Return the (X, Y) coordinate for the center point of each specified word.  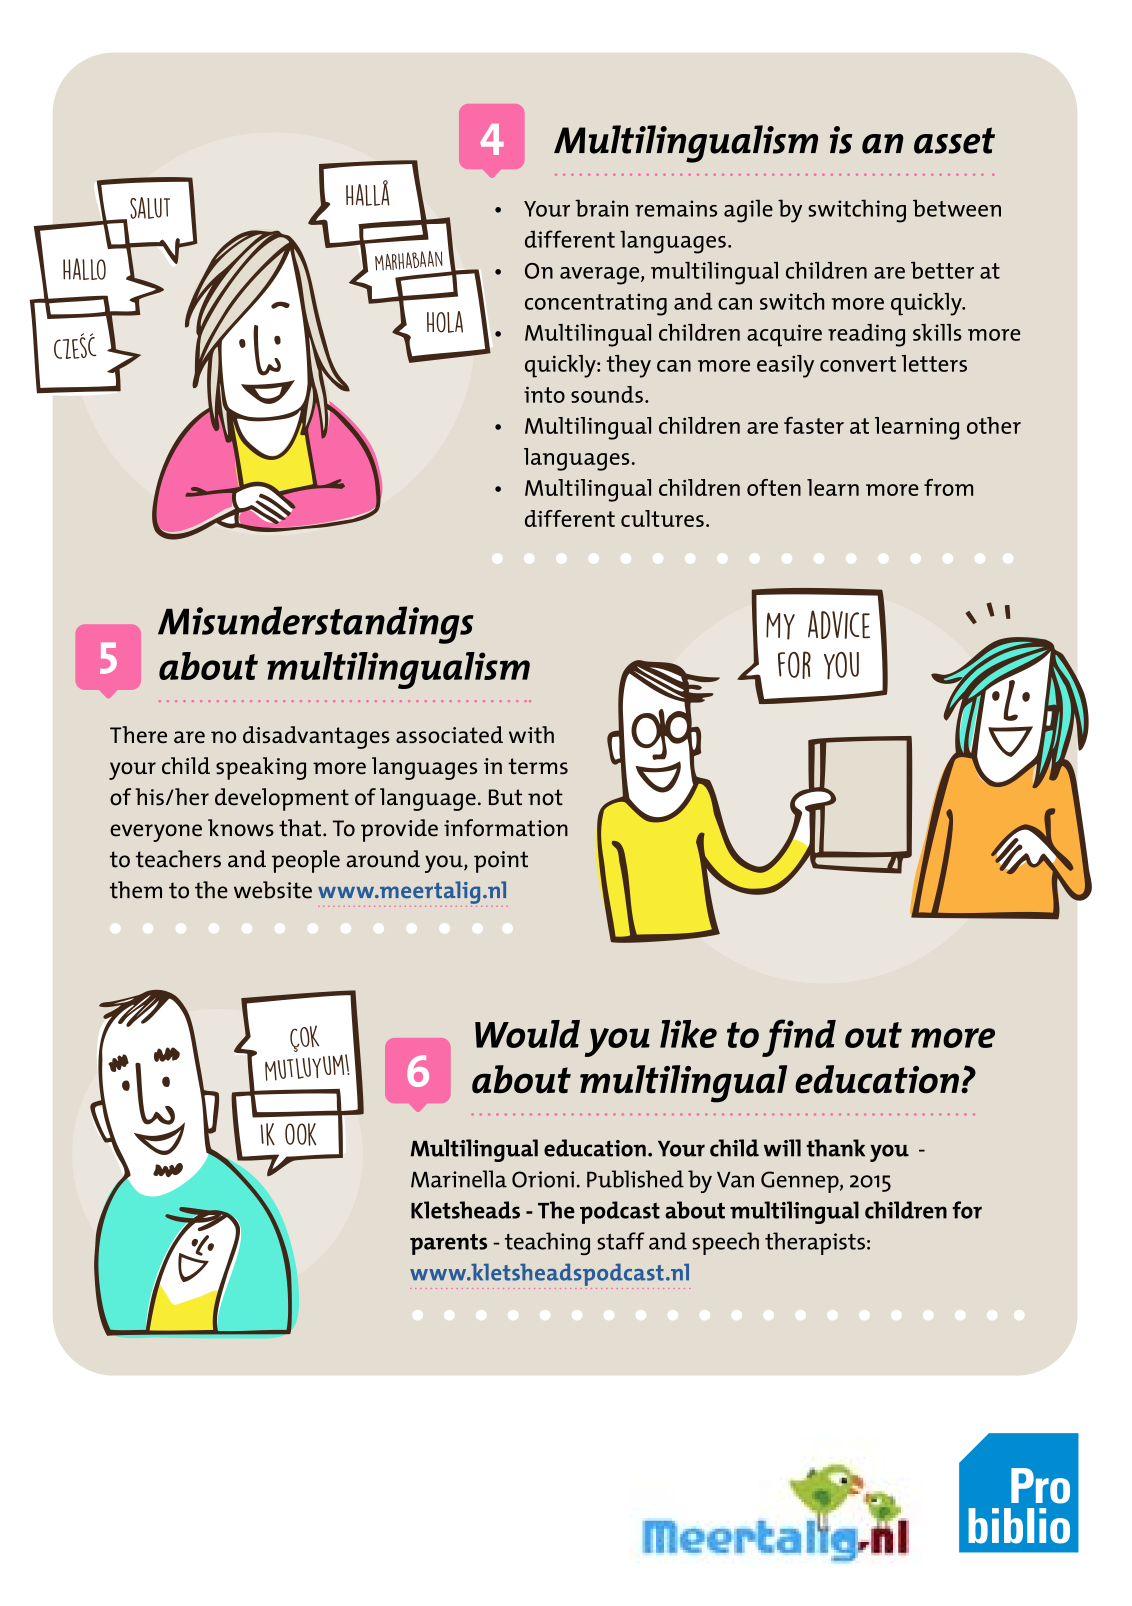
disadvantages (316, 737)
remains (676, 208)
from (948, 487)
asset (954, 140)
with (531, 734)
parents (448, 1244)
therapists (815, 1243)
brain (601, 208)
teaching (547, 1243)
